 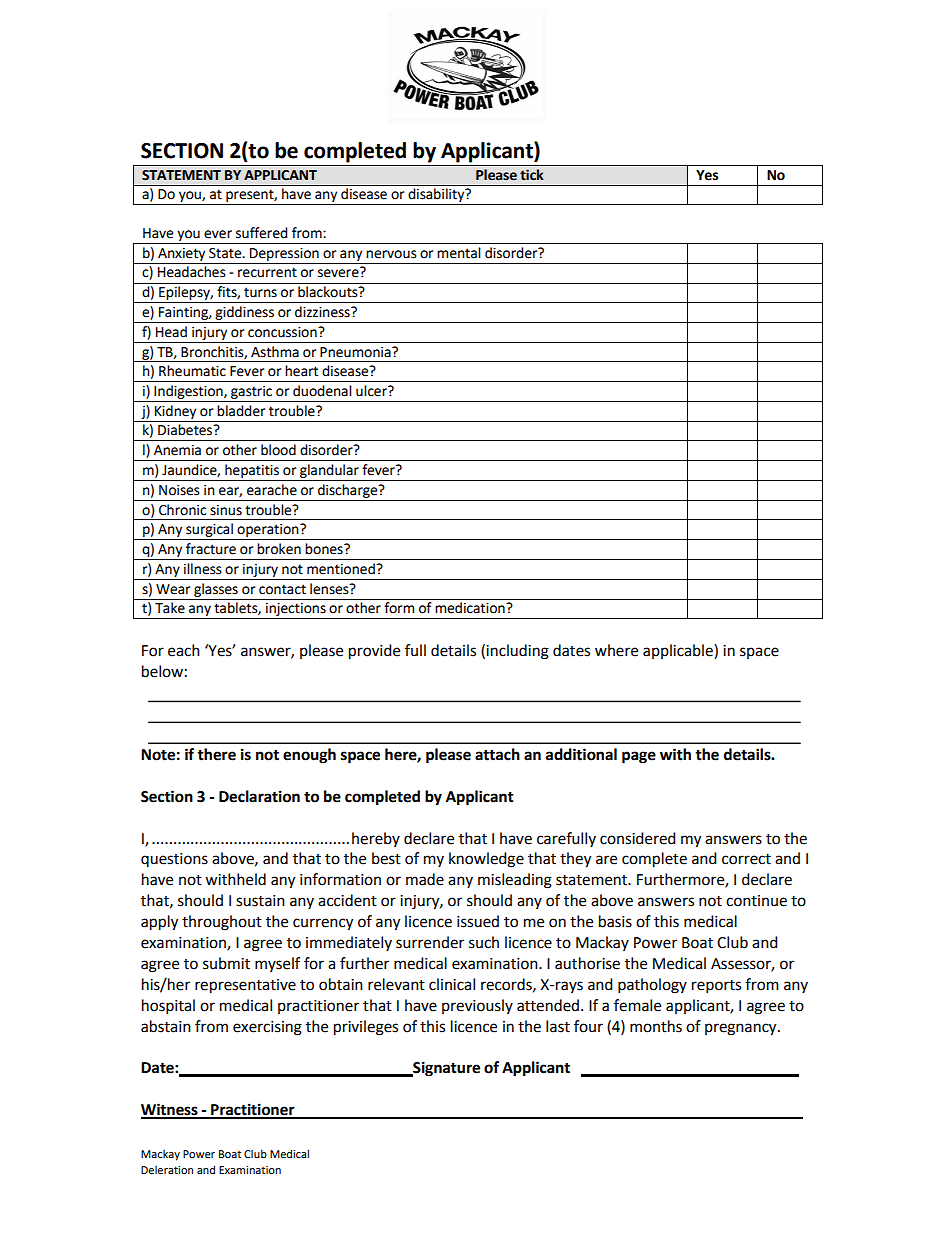 I want to click on Signature, so click(x=445, y=1069).
